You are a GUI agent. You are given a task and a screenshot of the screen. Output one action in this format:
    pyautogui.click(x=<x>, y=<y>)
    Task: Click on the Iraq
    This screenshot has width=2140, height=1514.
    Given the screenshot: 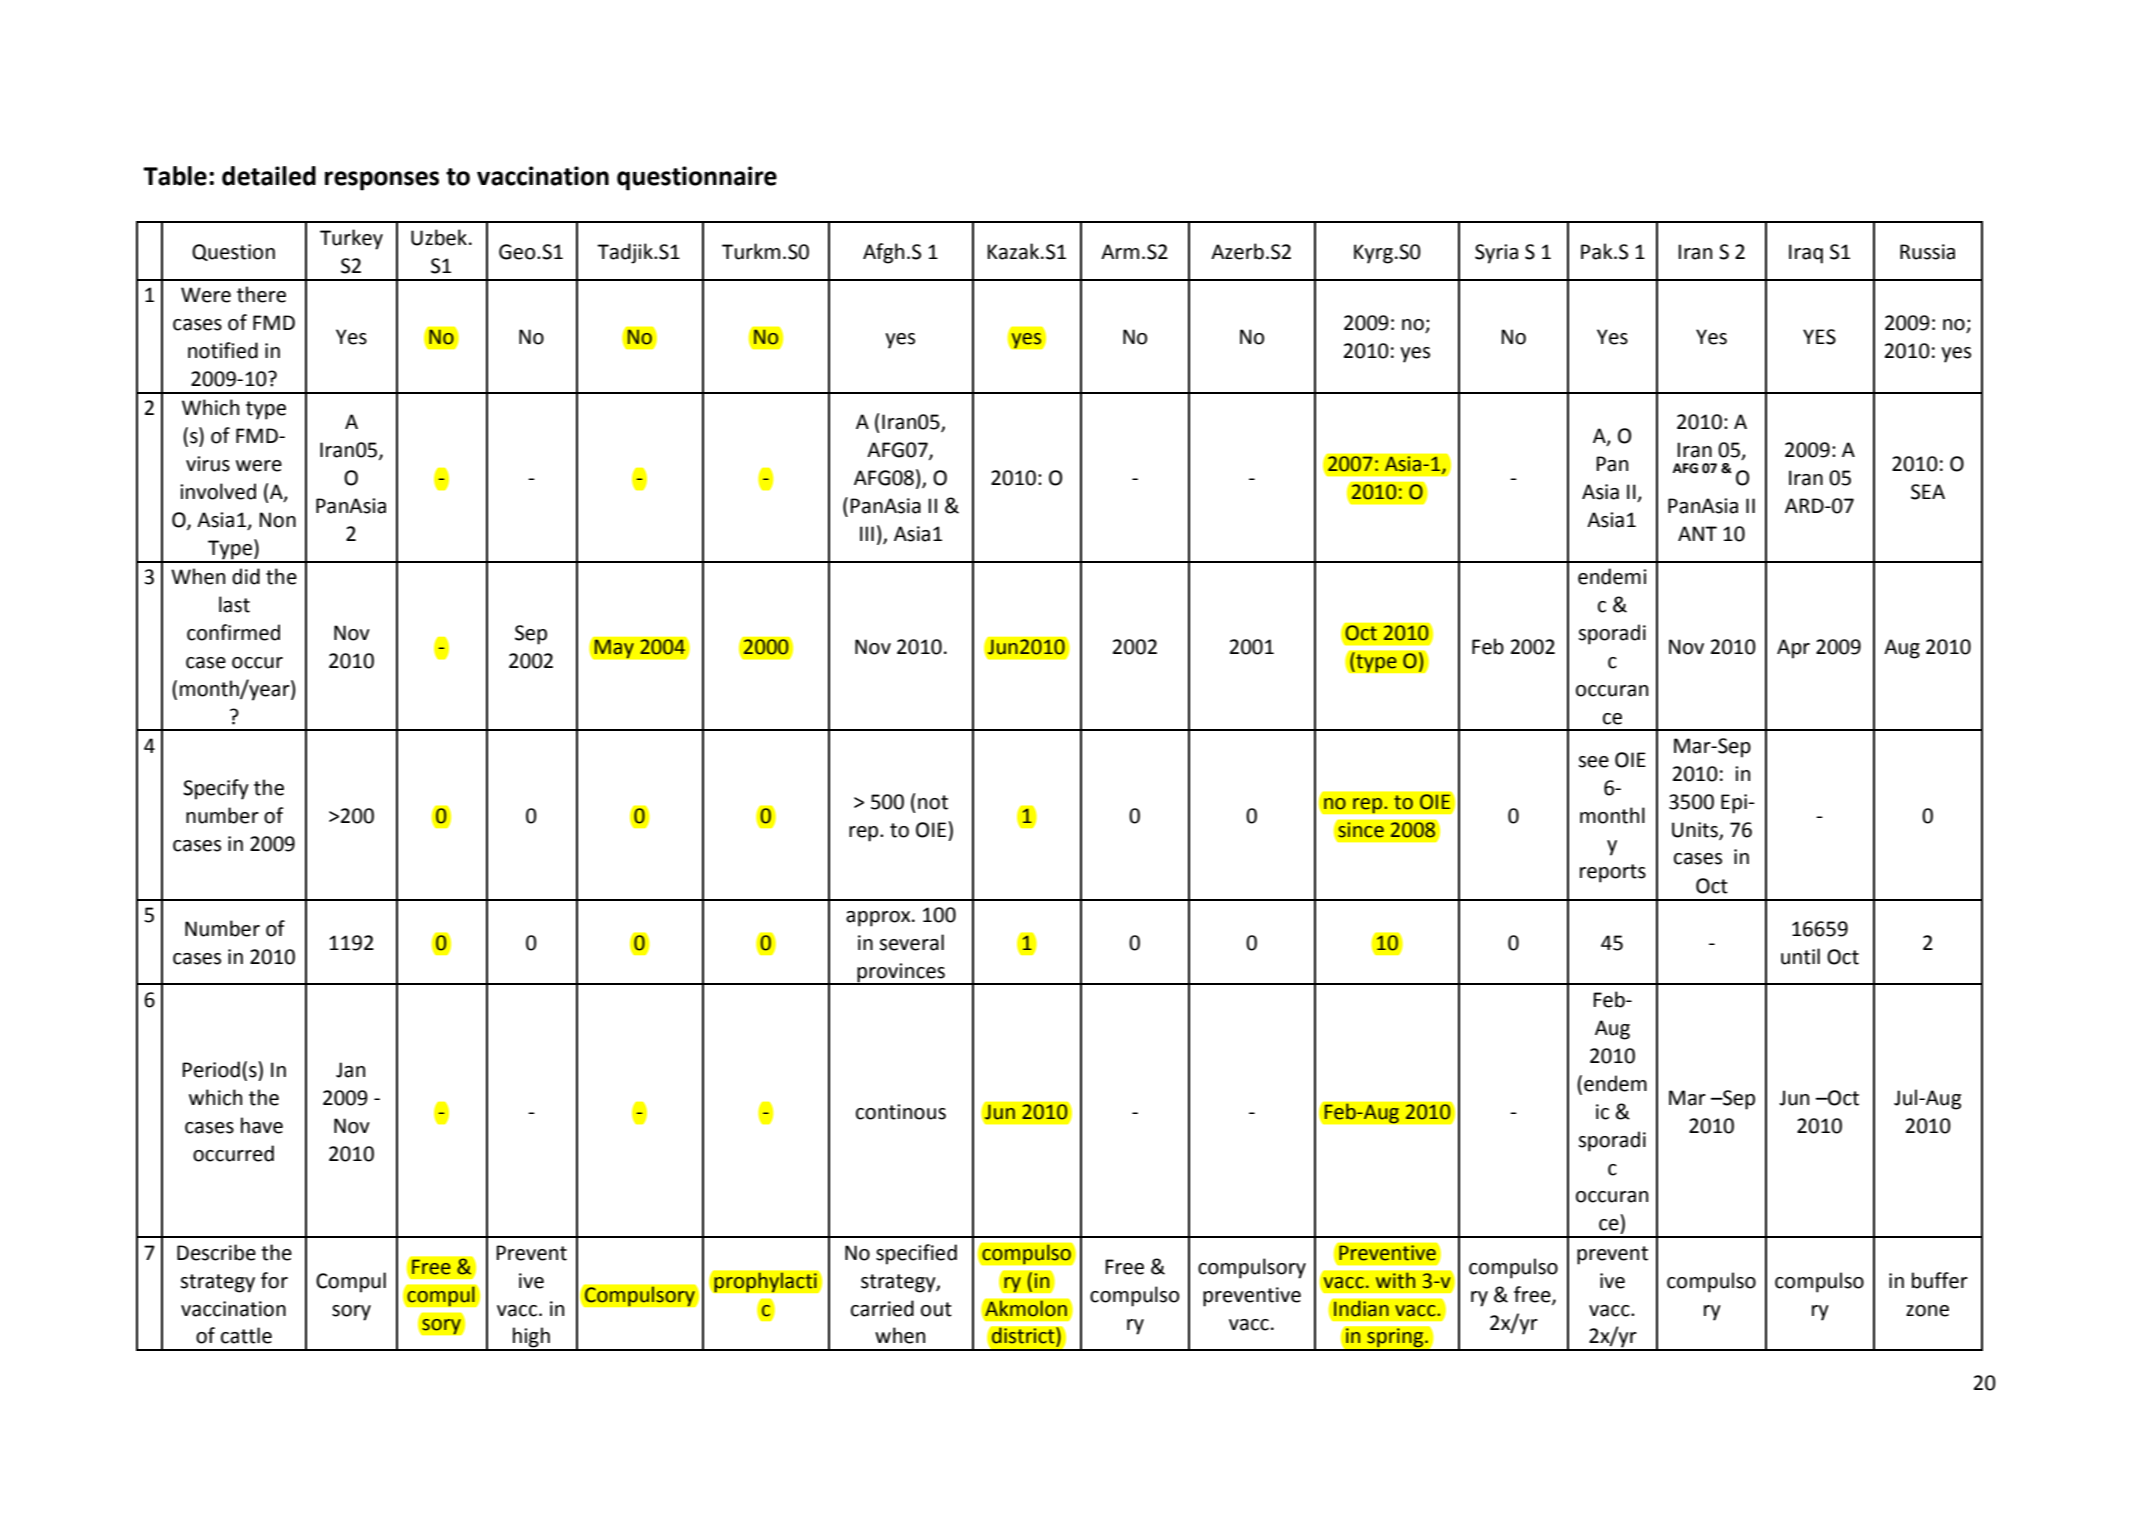 What is the action you would take?
    pyautogui.click(x=1806, y=254)
